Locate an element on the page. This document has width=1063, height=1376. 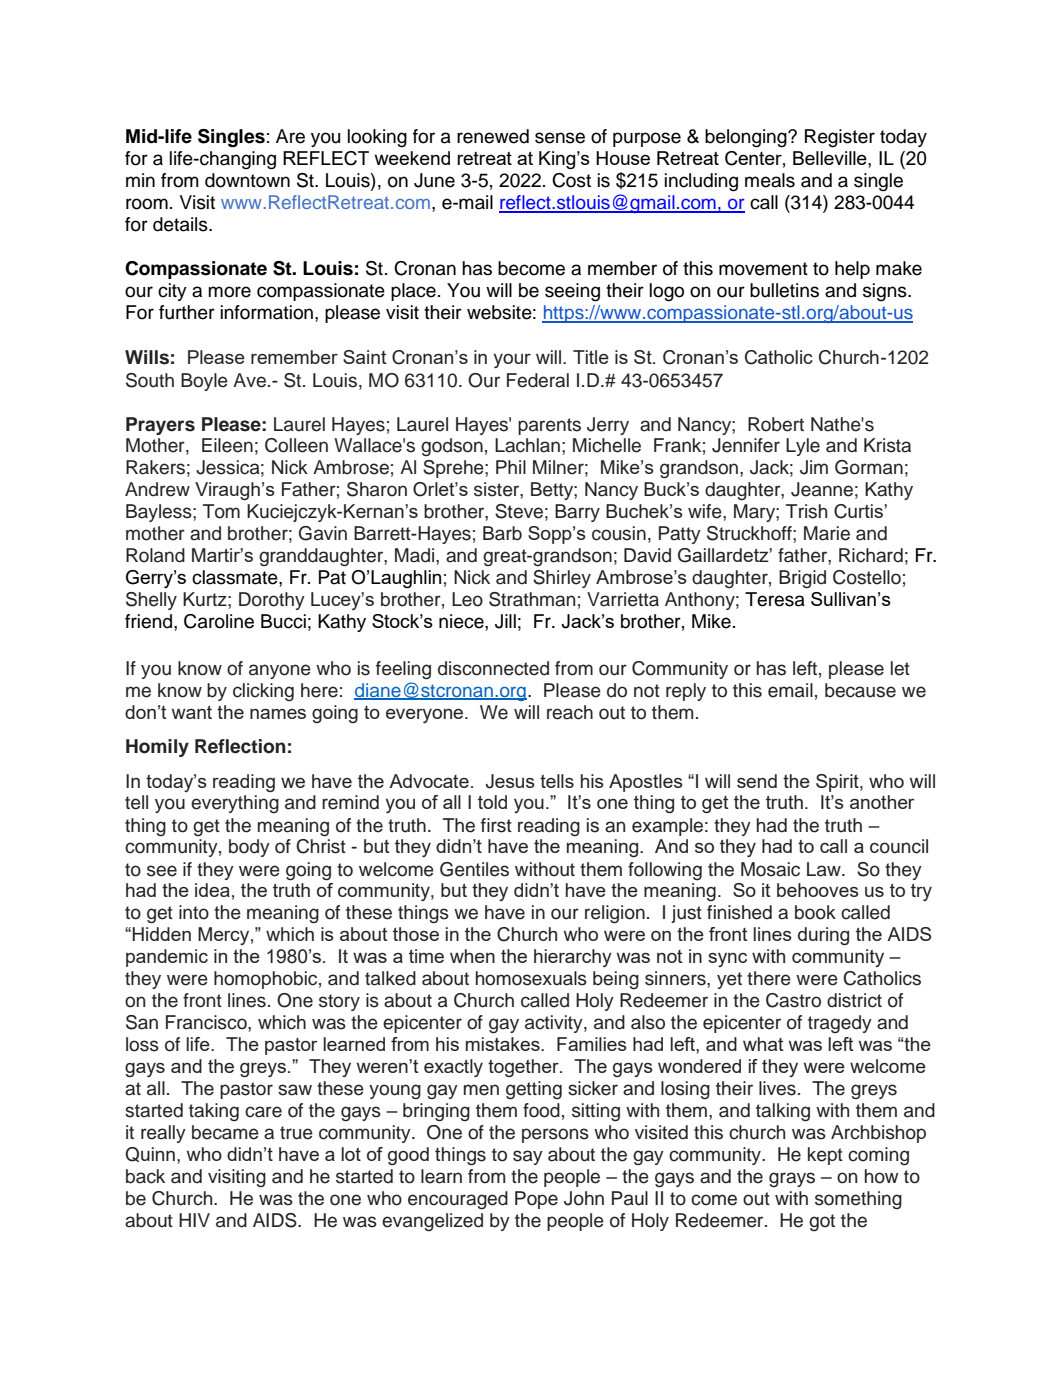
sense is located at coordinates (560, 138).
